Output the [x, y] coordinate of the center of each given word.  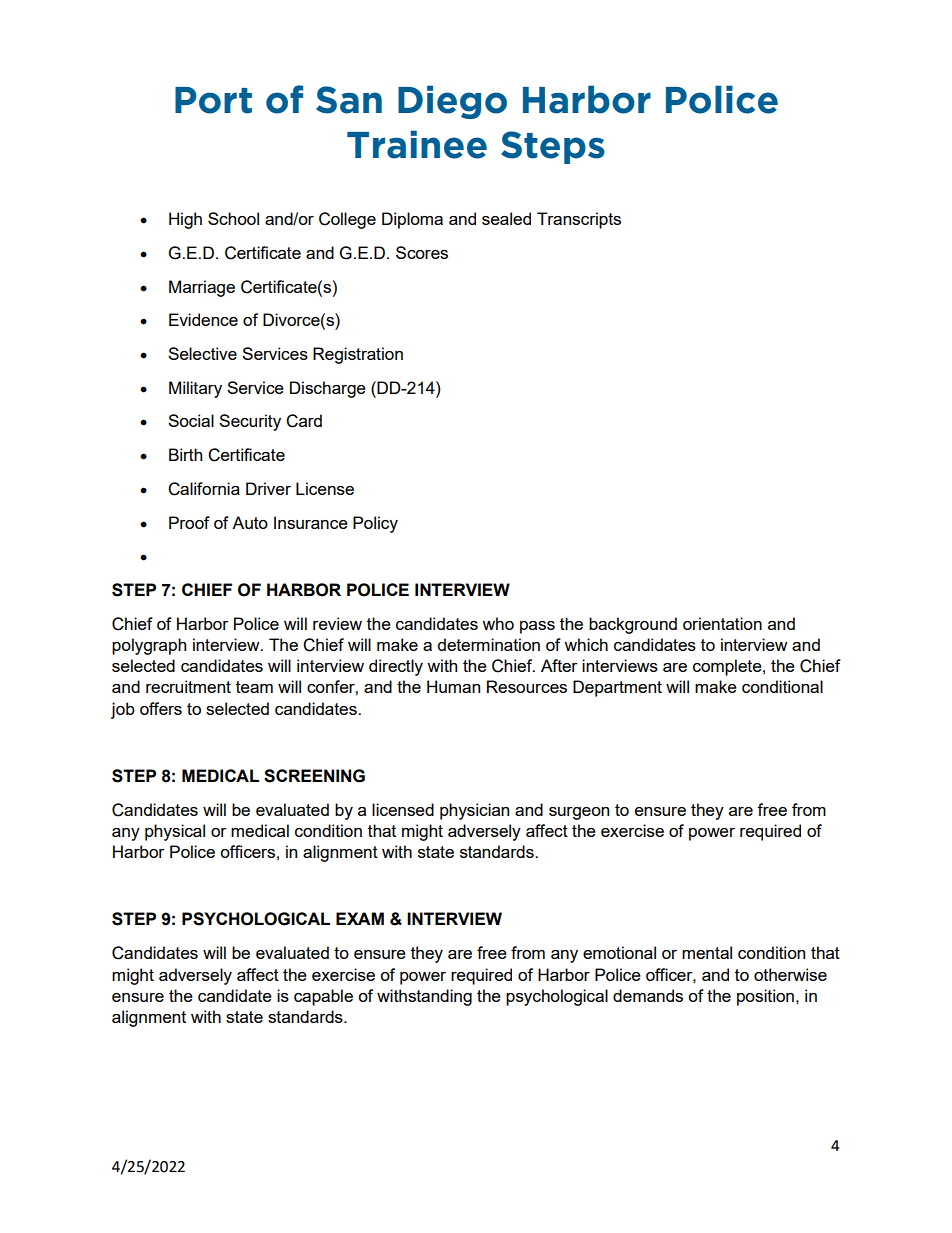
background [633, 625]
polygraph [149, 646]
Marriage [202, 288]
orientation [722, 623]
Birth [185, 454]
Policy [375, 524]
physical [175, 832]
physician [474, 811]
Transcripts [579, 220]
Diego [452, 102]
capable [323, 997]
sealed [506, 218]
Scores [422, 252]
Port [213, 100]
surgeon [579, 813]
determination [489, 644]
